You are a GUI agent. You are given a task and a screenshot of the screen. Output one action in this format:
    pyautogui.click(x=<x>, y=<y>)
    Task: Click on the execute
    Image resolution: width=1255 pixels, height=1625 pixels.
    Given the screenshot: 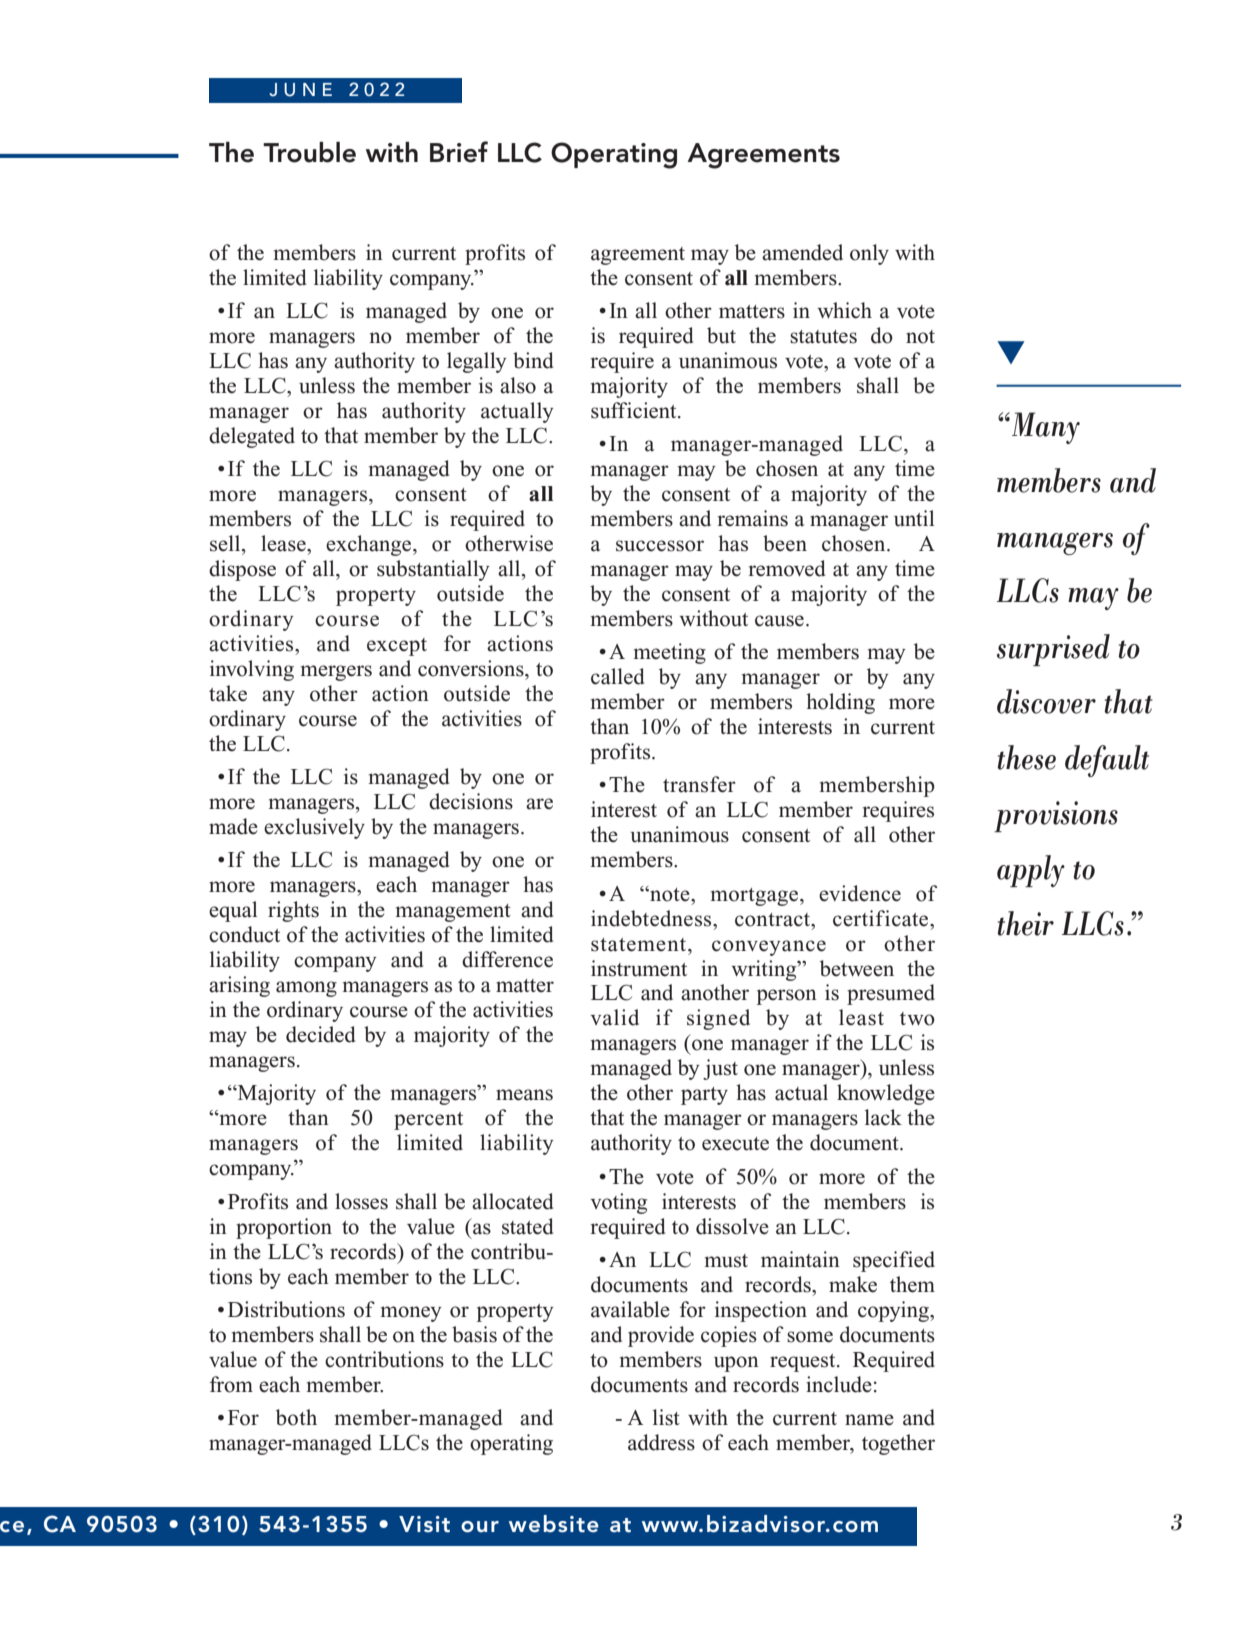 What is the action you would take?
    pyautogui.click(x=735, y=1144)
